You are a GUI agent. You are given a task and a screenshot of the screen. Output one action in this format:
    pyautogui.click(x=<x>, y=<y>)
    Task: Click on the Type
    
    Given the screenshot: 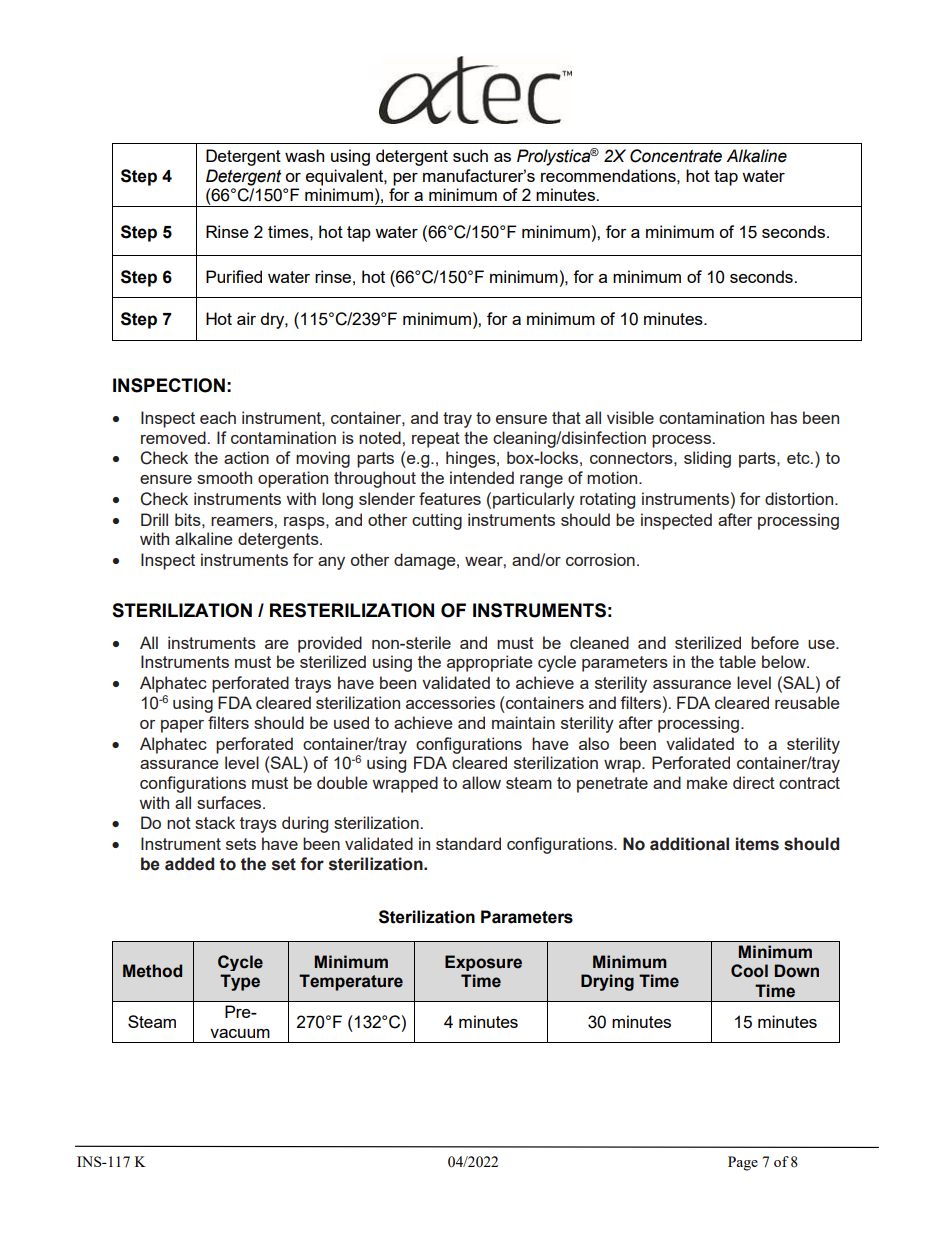 What is the action you would take?
    pyautogui.click(x=240, y=982)
